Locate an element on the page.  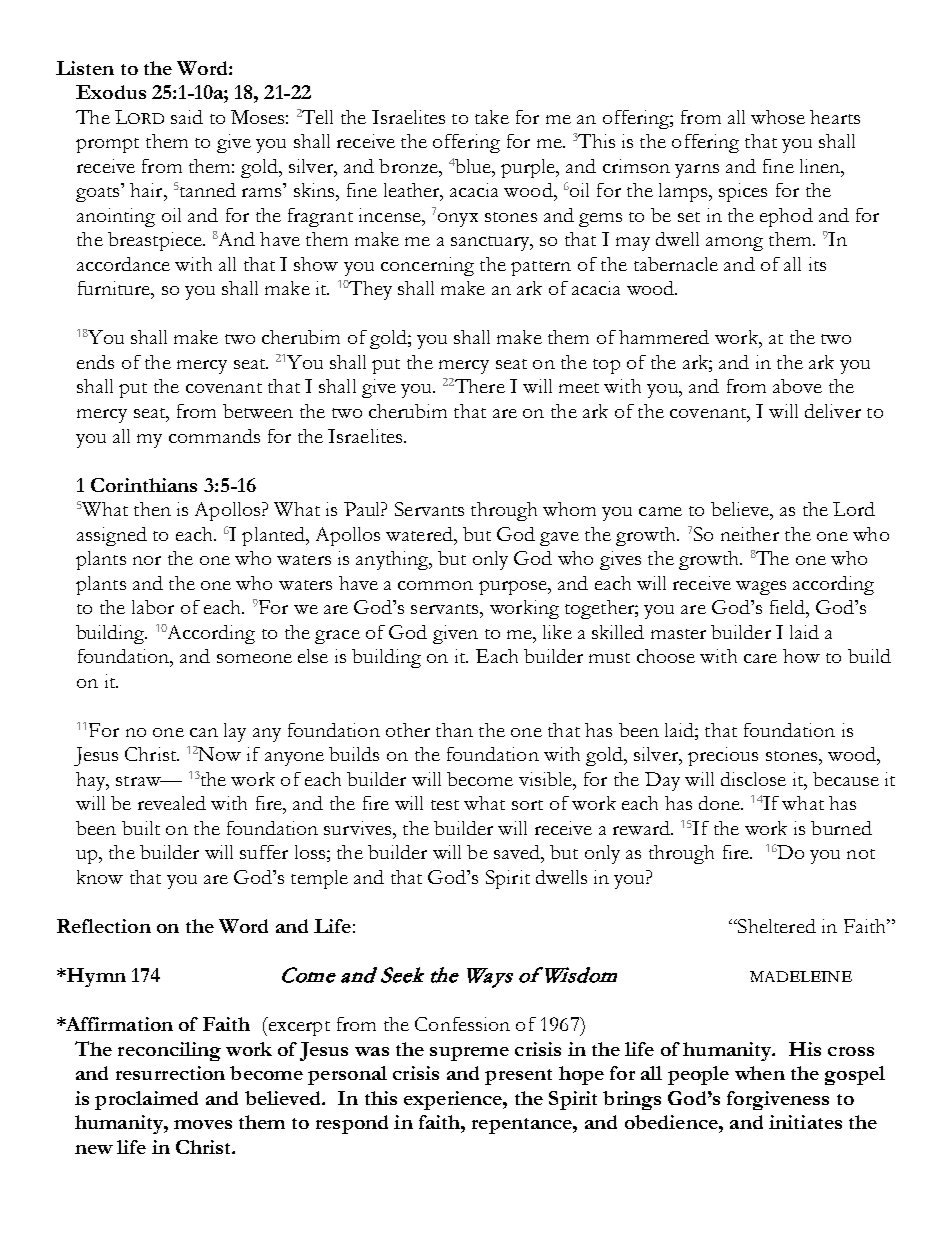
its is located at coordinates (817, 264).
